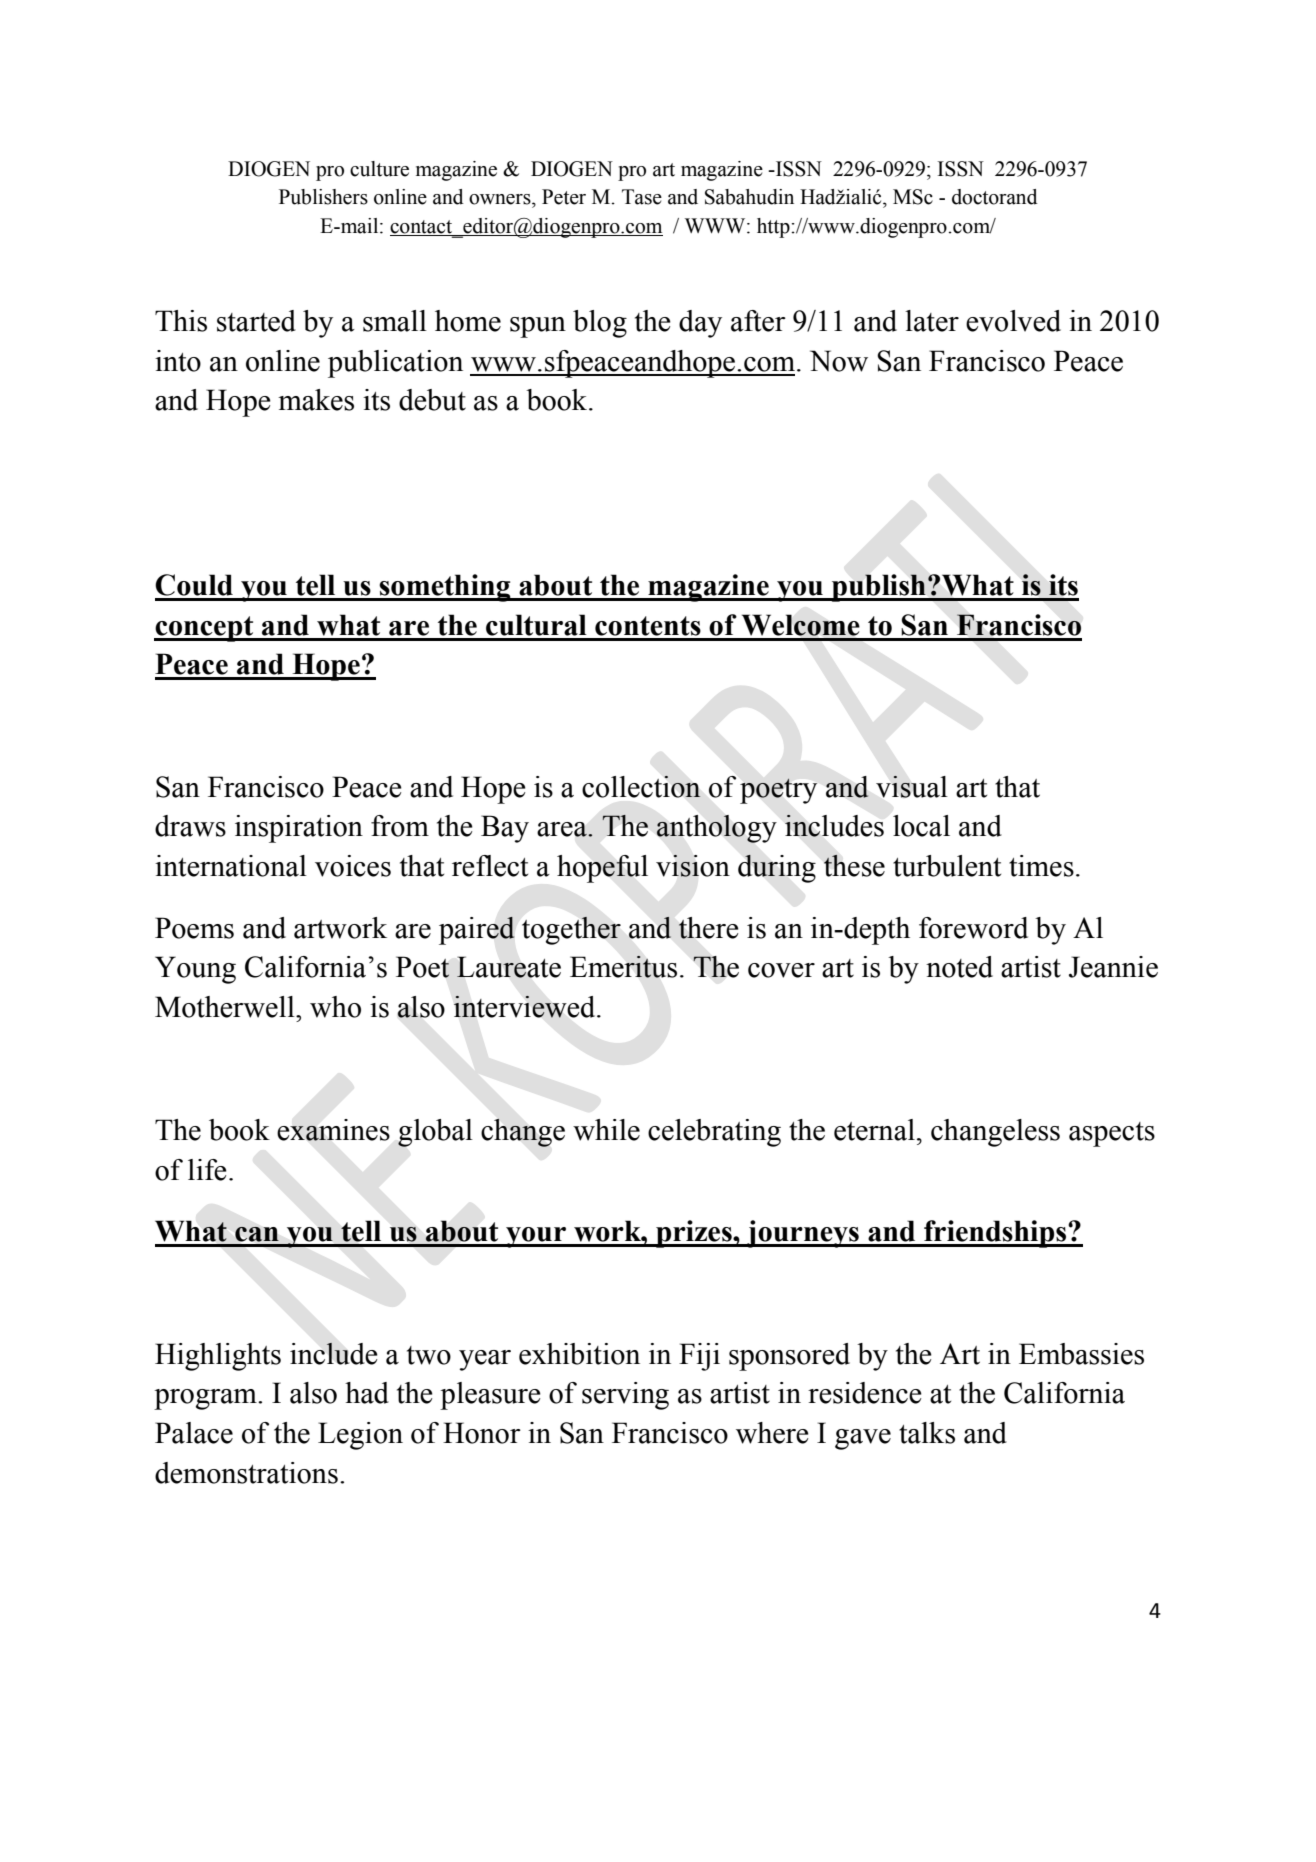  What do you see at coordinates (360, 1436) in the document?
I see `Legion` at bounding box center [360, 1436].
